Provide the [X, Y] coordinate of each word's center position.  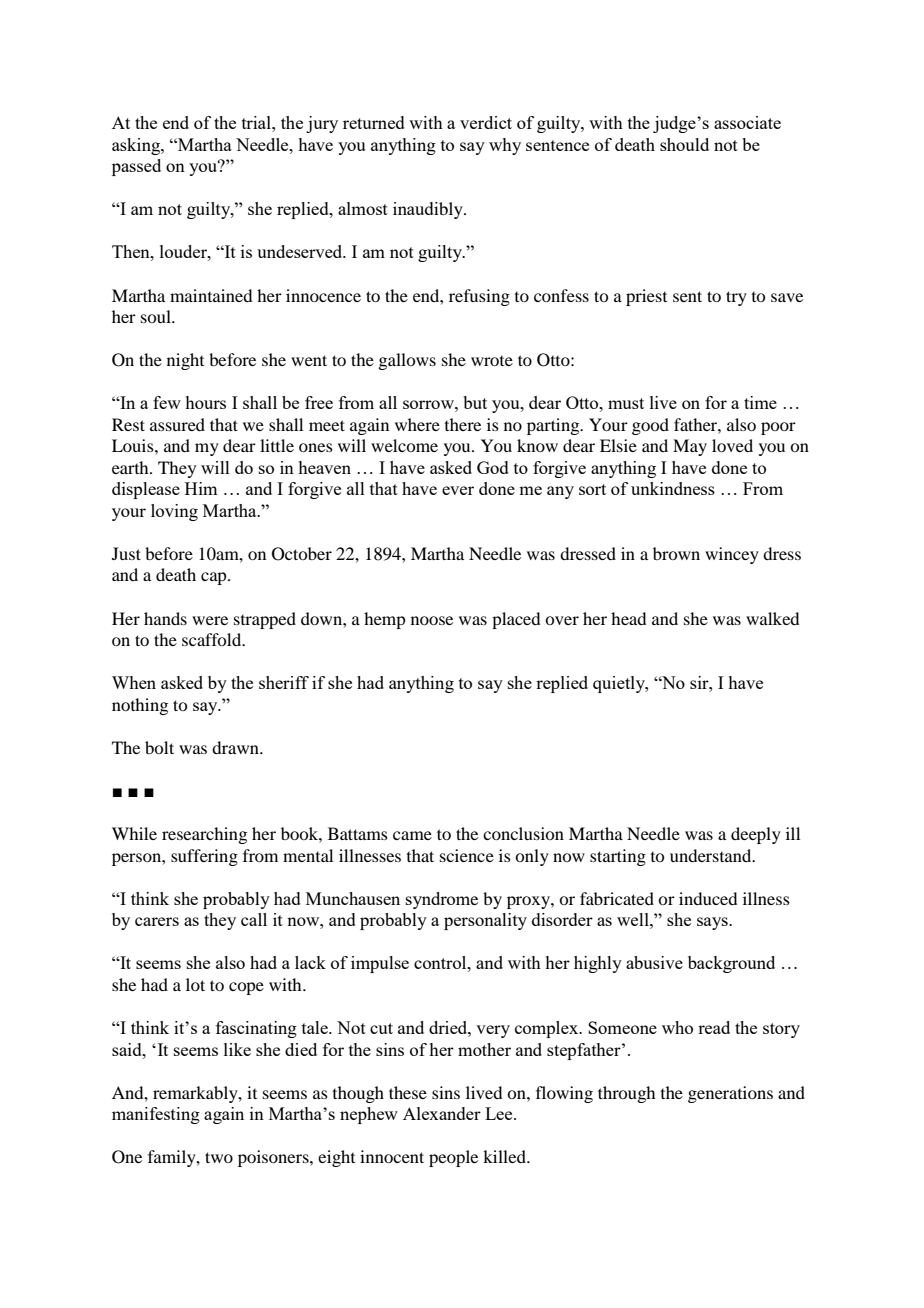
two [219, 1157]
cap [215, 578]
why [505, 146]
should [684, 144]
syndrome [442, 900]
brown [676, 553]
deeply [756, 835]
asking [137, 146]
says [713, 923]
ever [458, 490]
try [736, 298]
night [185, 361]
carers [157, 921]
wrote [492, 361]
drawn [236, 747]
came [412, 835]
